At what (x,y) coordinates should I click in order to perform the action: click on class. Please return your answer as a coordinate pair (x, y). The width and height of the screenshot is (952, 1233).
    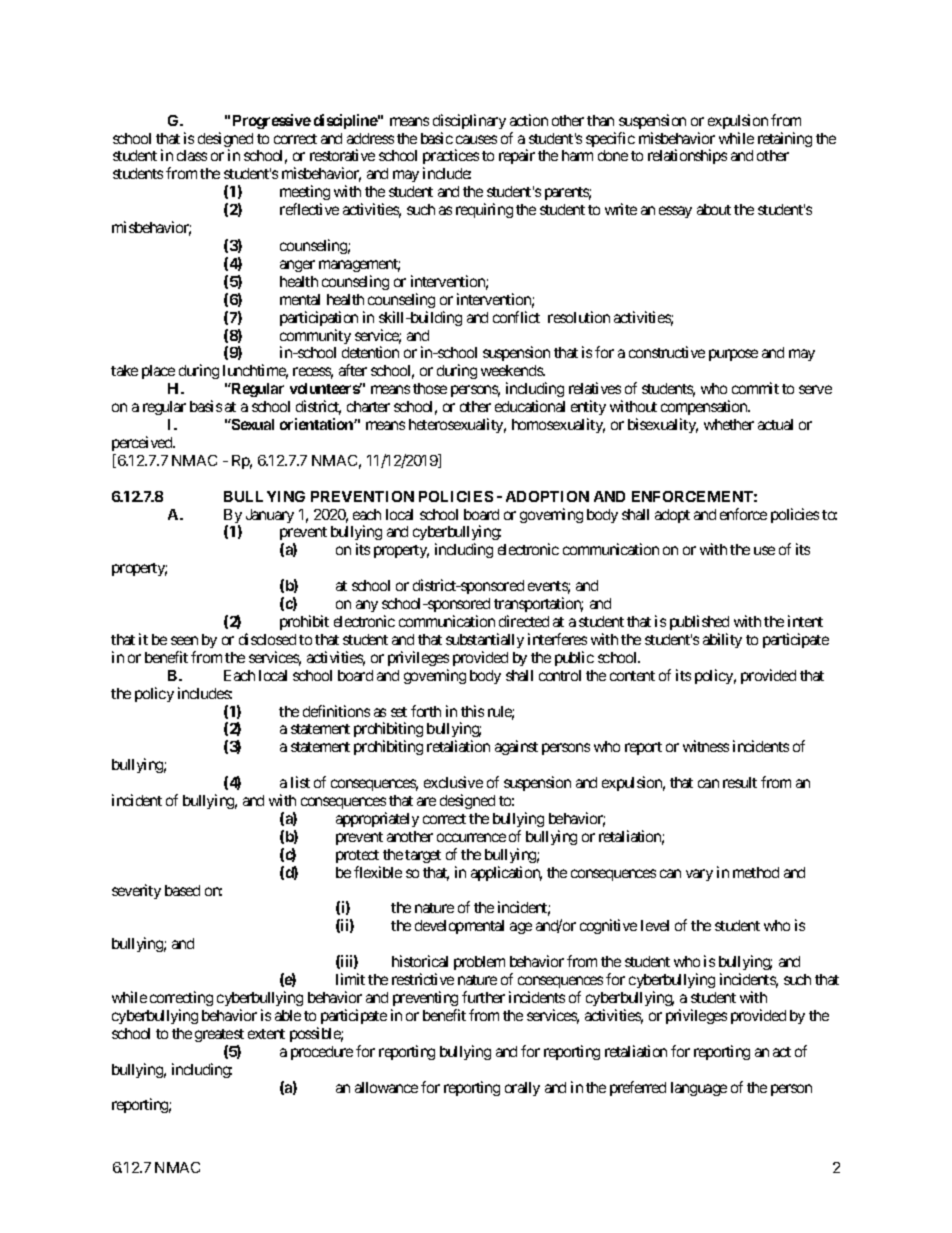
    Looking at the image, I should click on (192, 155).
